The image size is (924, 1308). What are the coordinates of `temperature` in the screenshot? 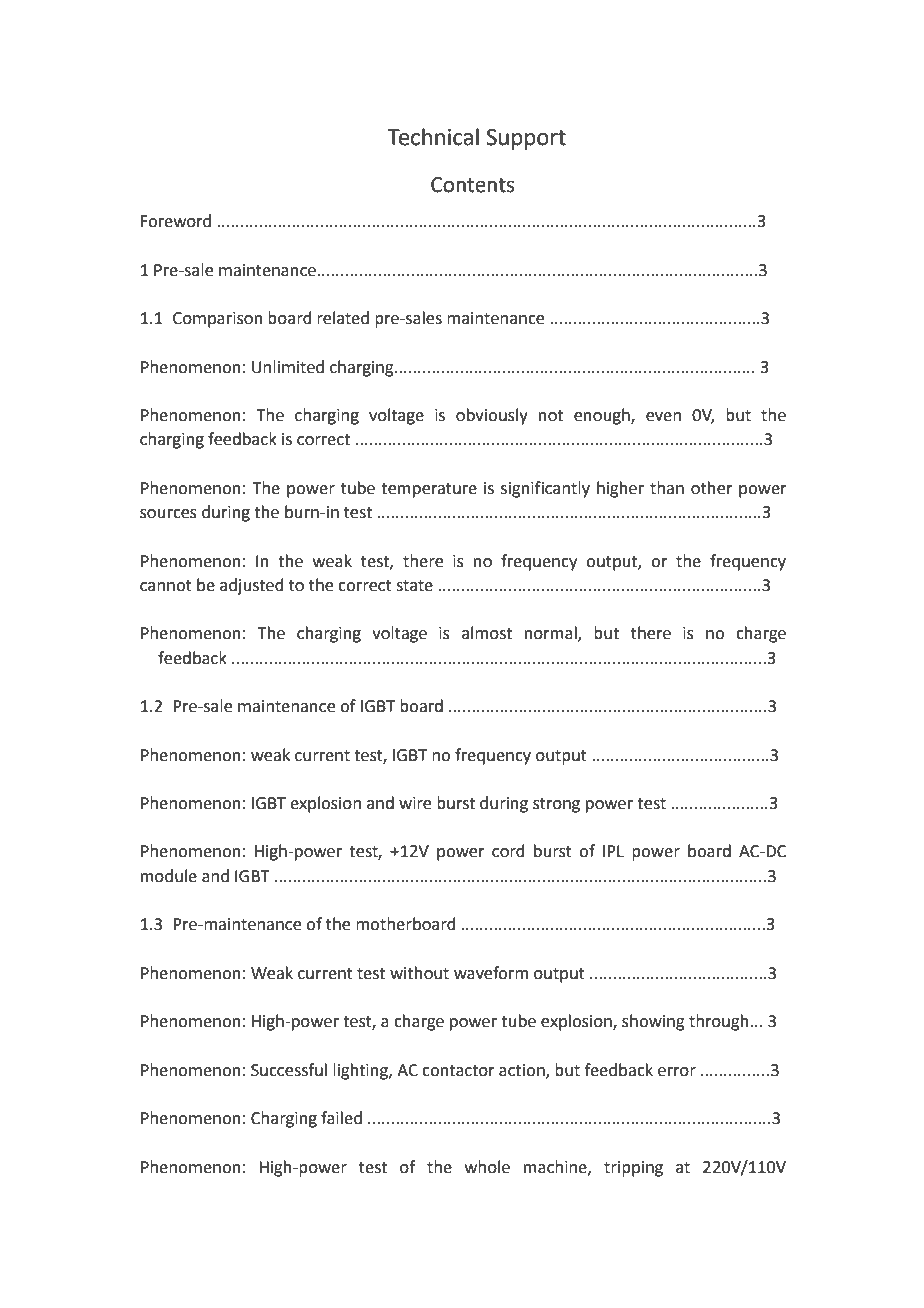 It's located at (429, 490).
